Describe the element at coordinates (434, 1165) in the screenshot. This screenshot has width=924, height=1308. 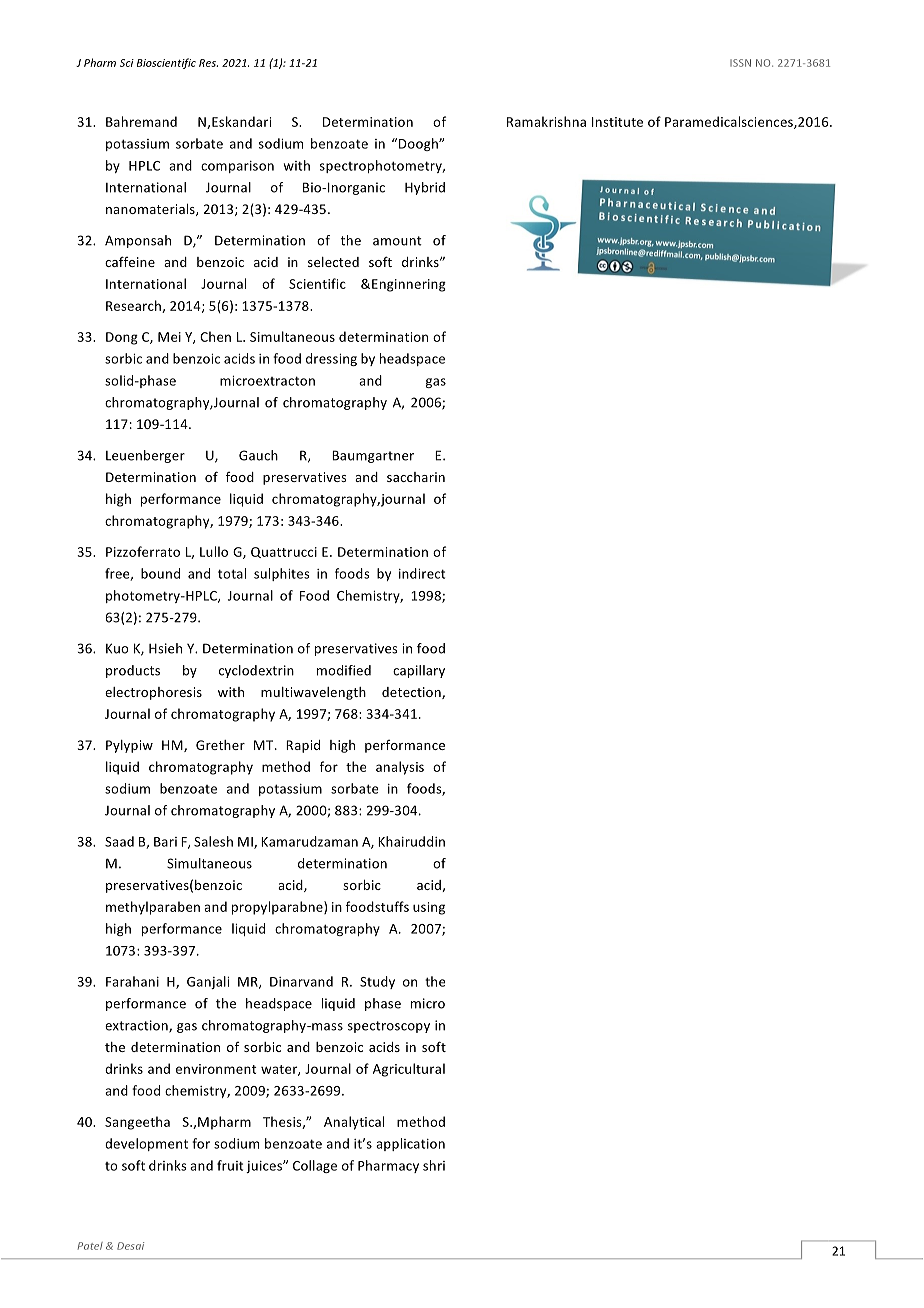
I see `shri` at that location.
